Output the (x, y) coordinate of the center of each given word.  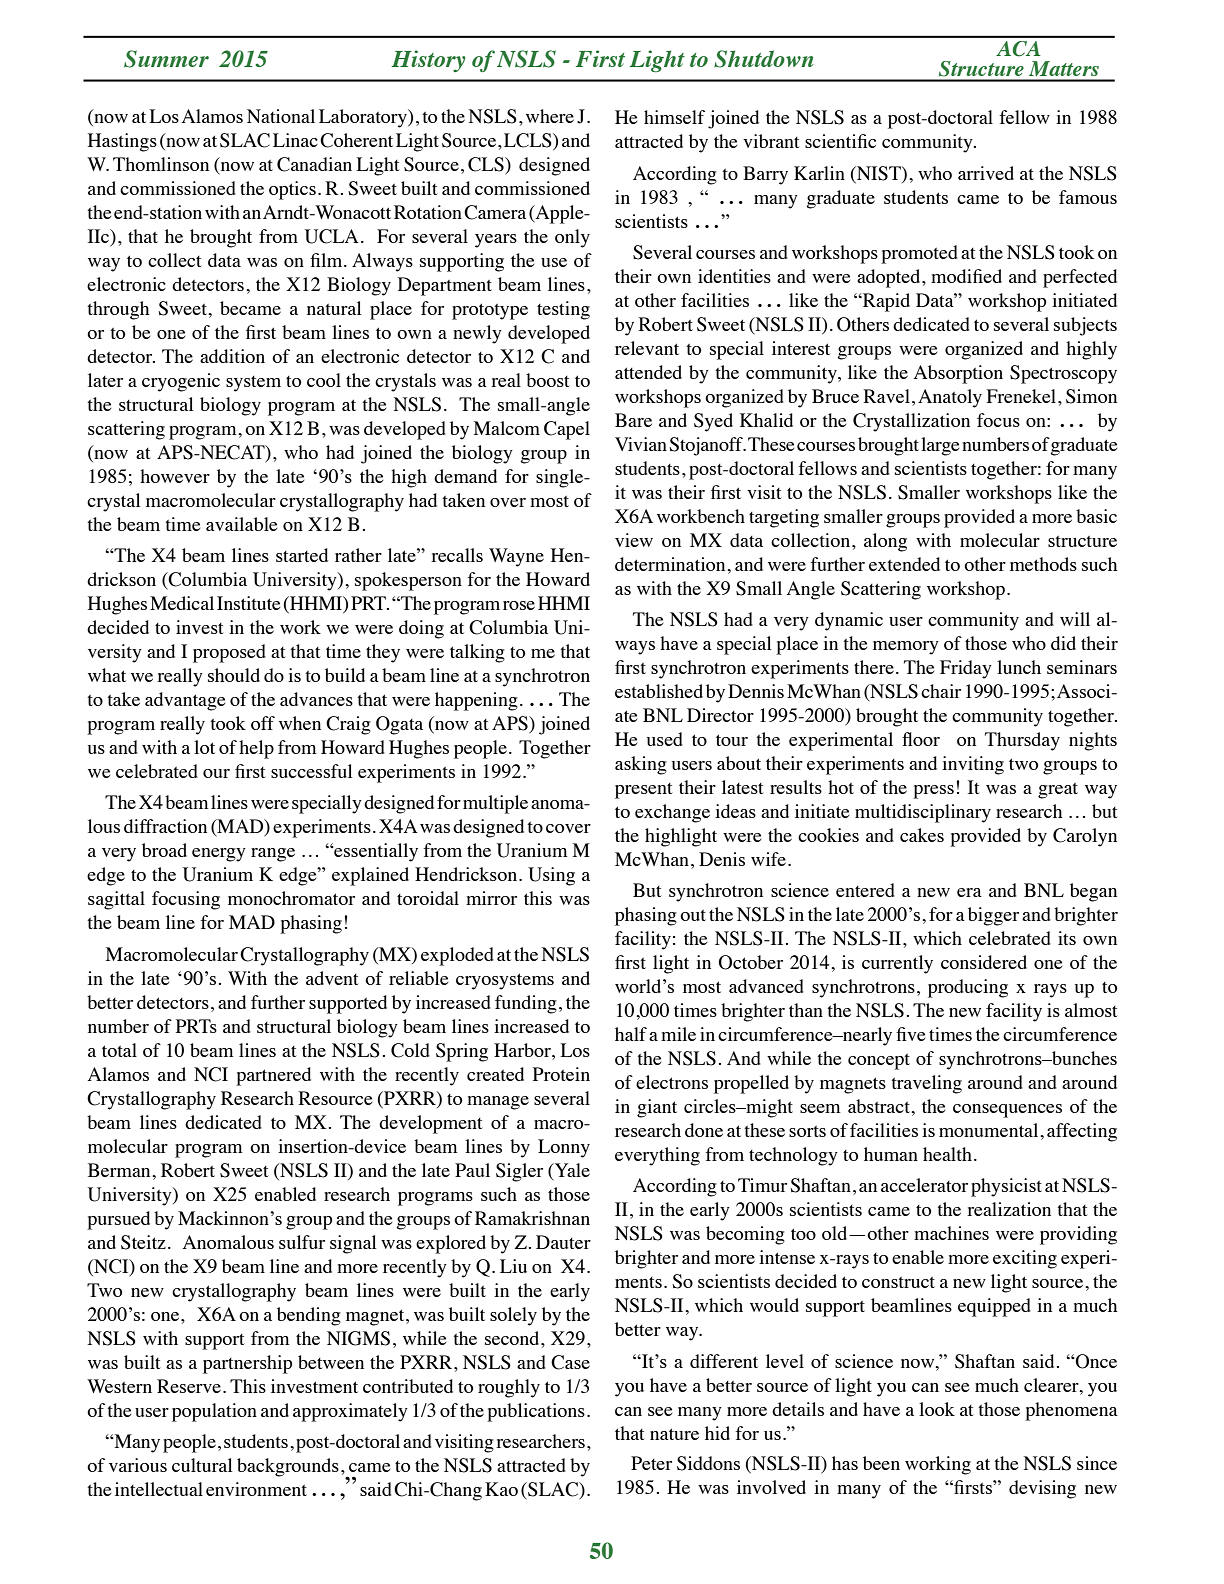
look (937, 1409)
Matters (1064, 68)
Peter (651, 1463)
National (281, 116)
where (550, 116)
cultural (202, 1465)
